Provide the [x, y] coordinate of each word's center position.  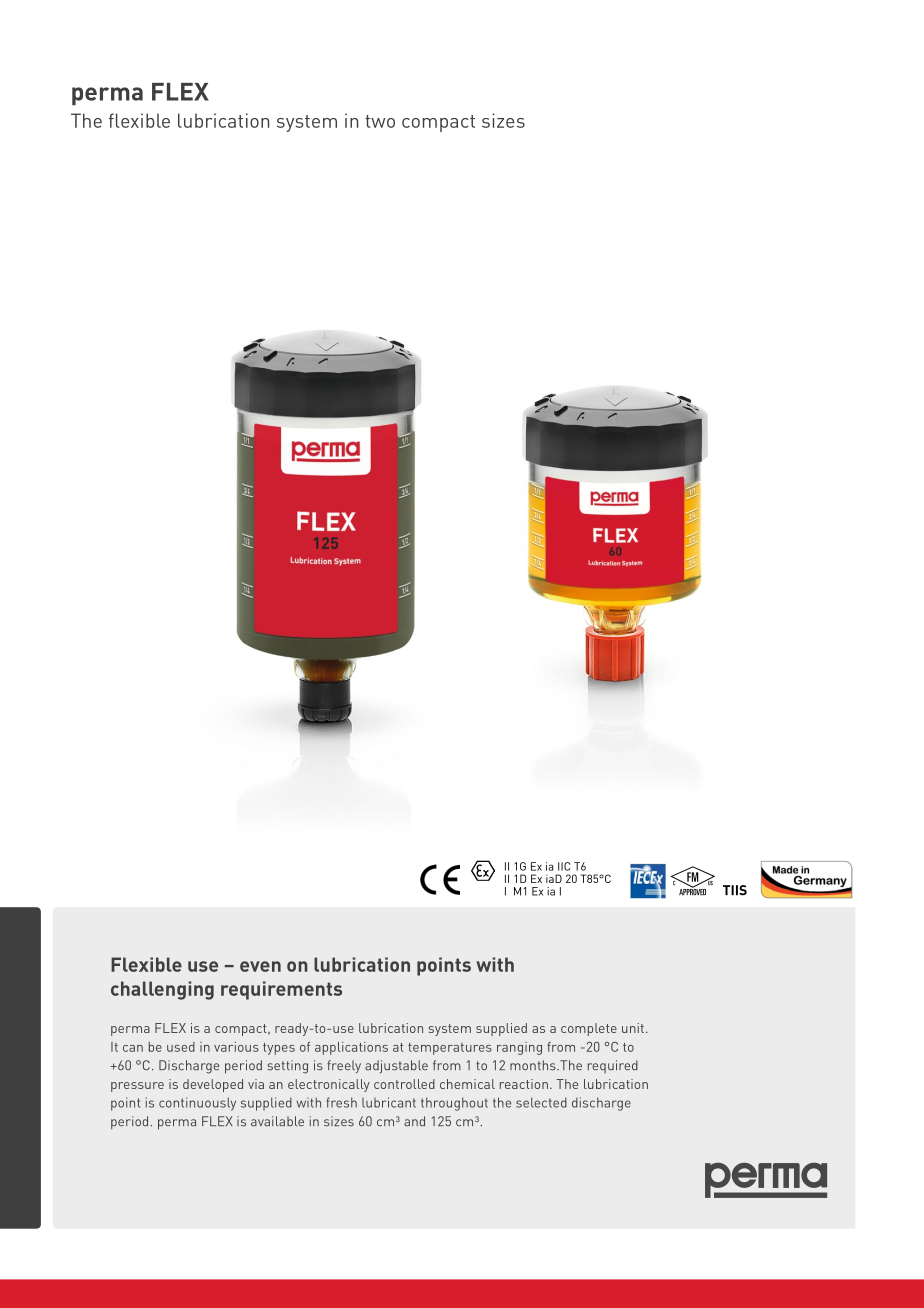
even [260, 966]
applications [351, 1048]
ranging [519, 1048]
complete [589, 1029]
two [380, 121]
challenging [162, 990]
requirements [281, 990]
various [236, 1047]
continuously [197, 1104]
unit [633, 1028]
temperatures [450, 1049]
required [613, 1066]
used [181, 1047]
